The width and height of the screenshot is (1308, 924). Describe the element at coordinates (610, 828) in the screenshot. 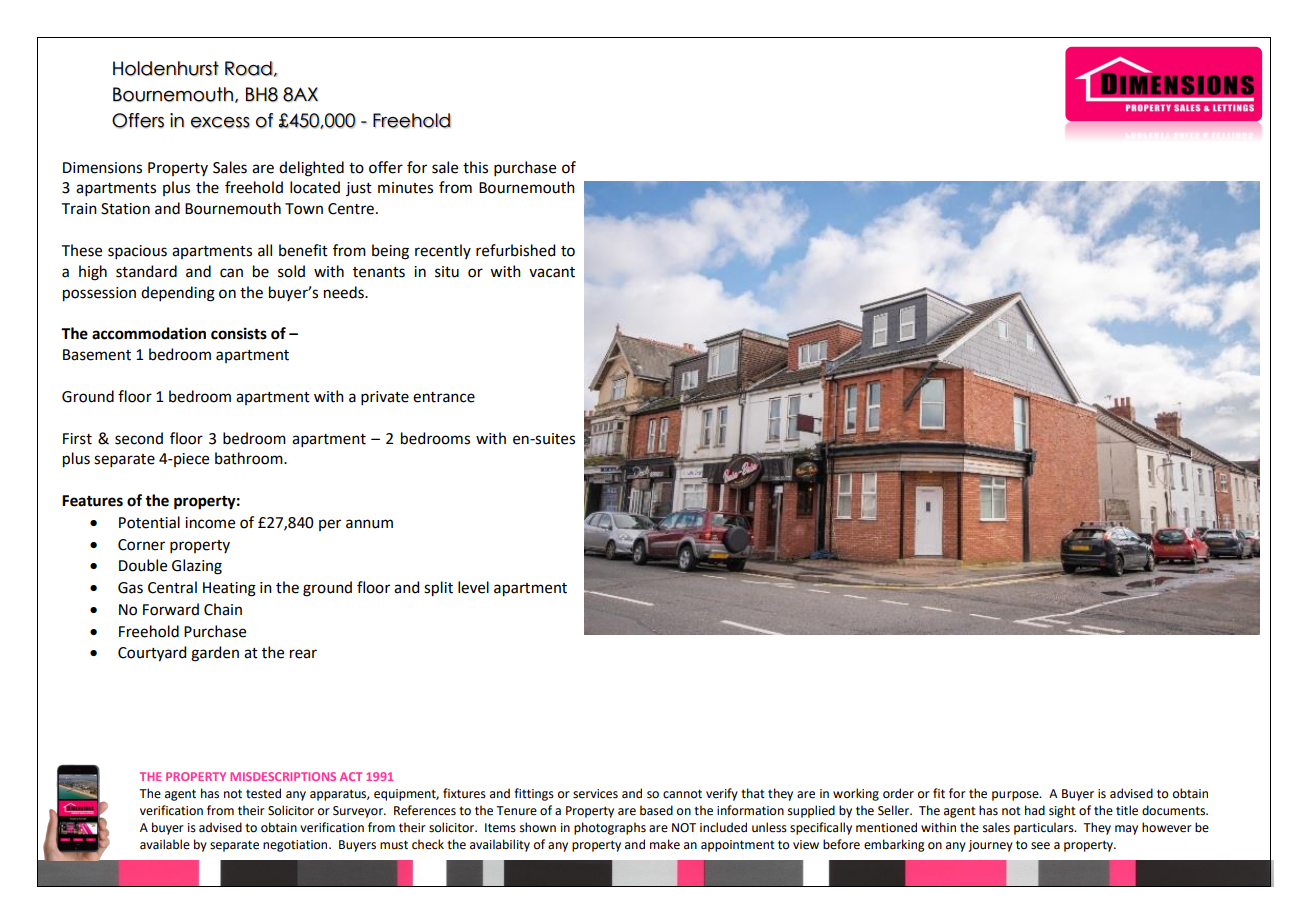

I see `photographs` at that location.
